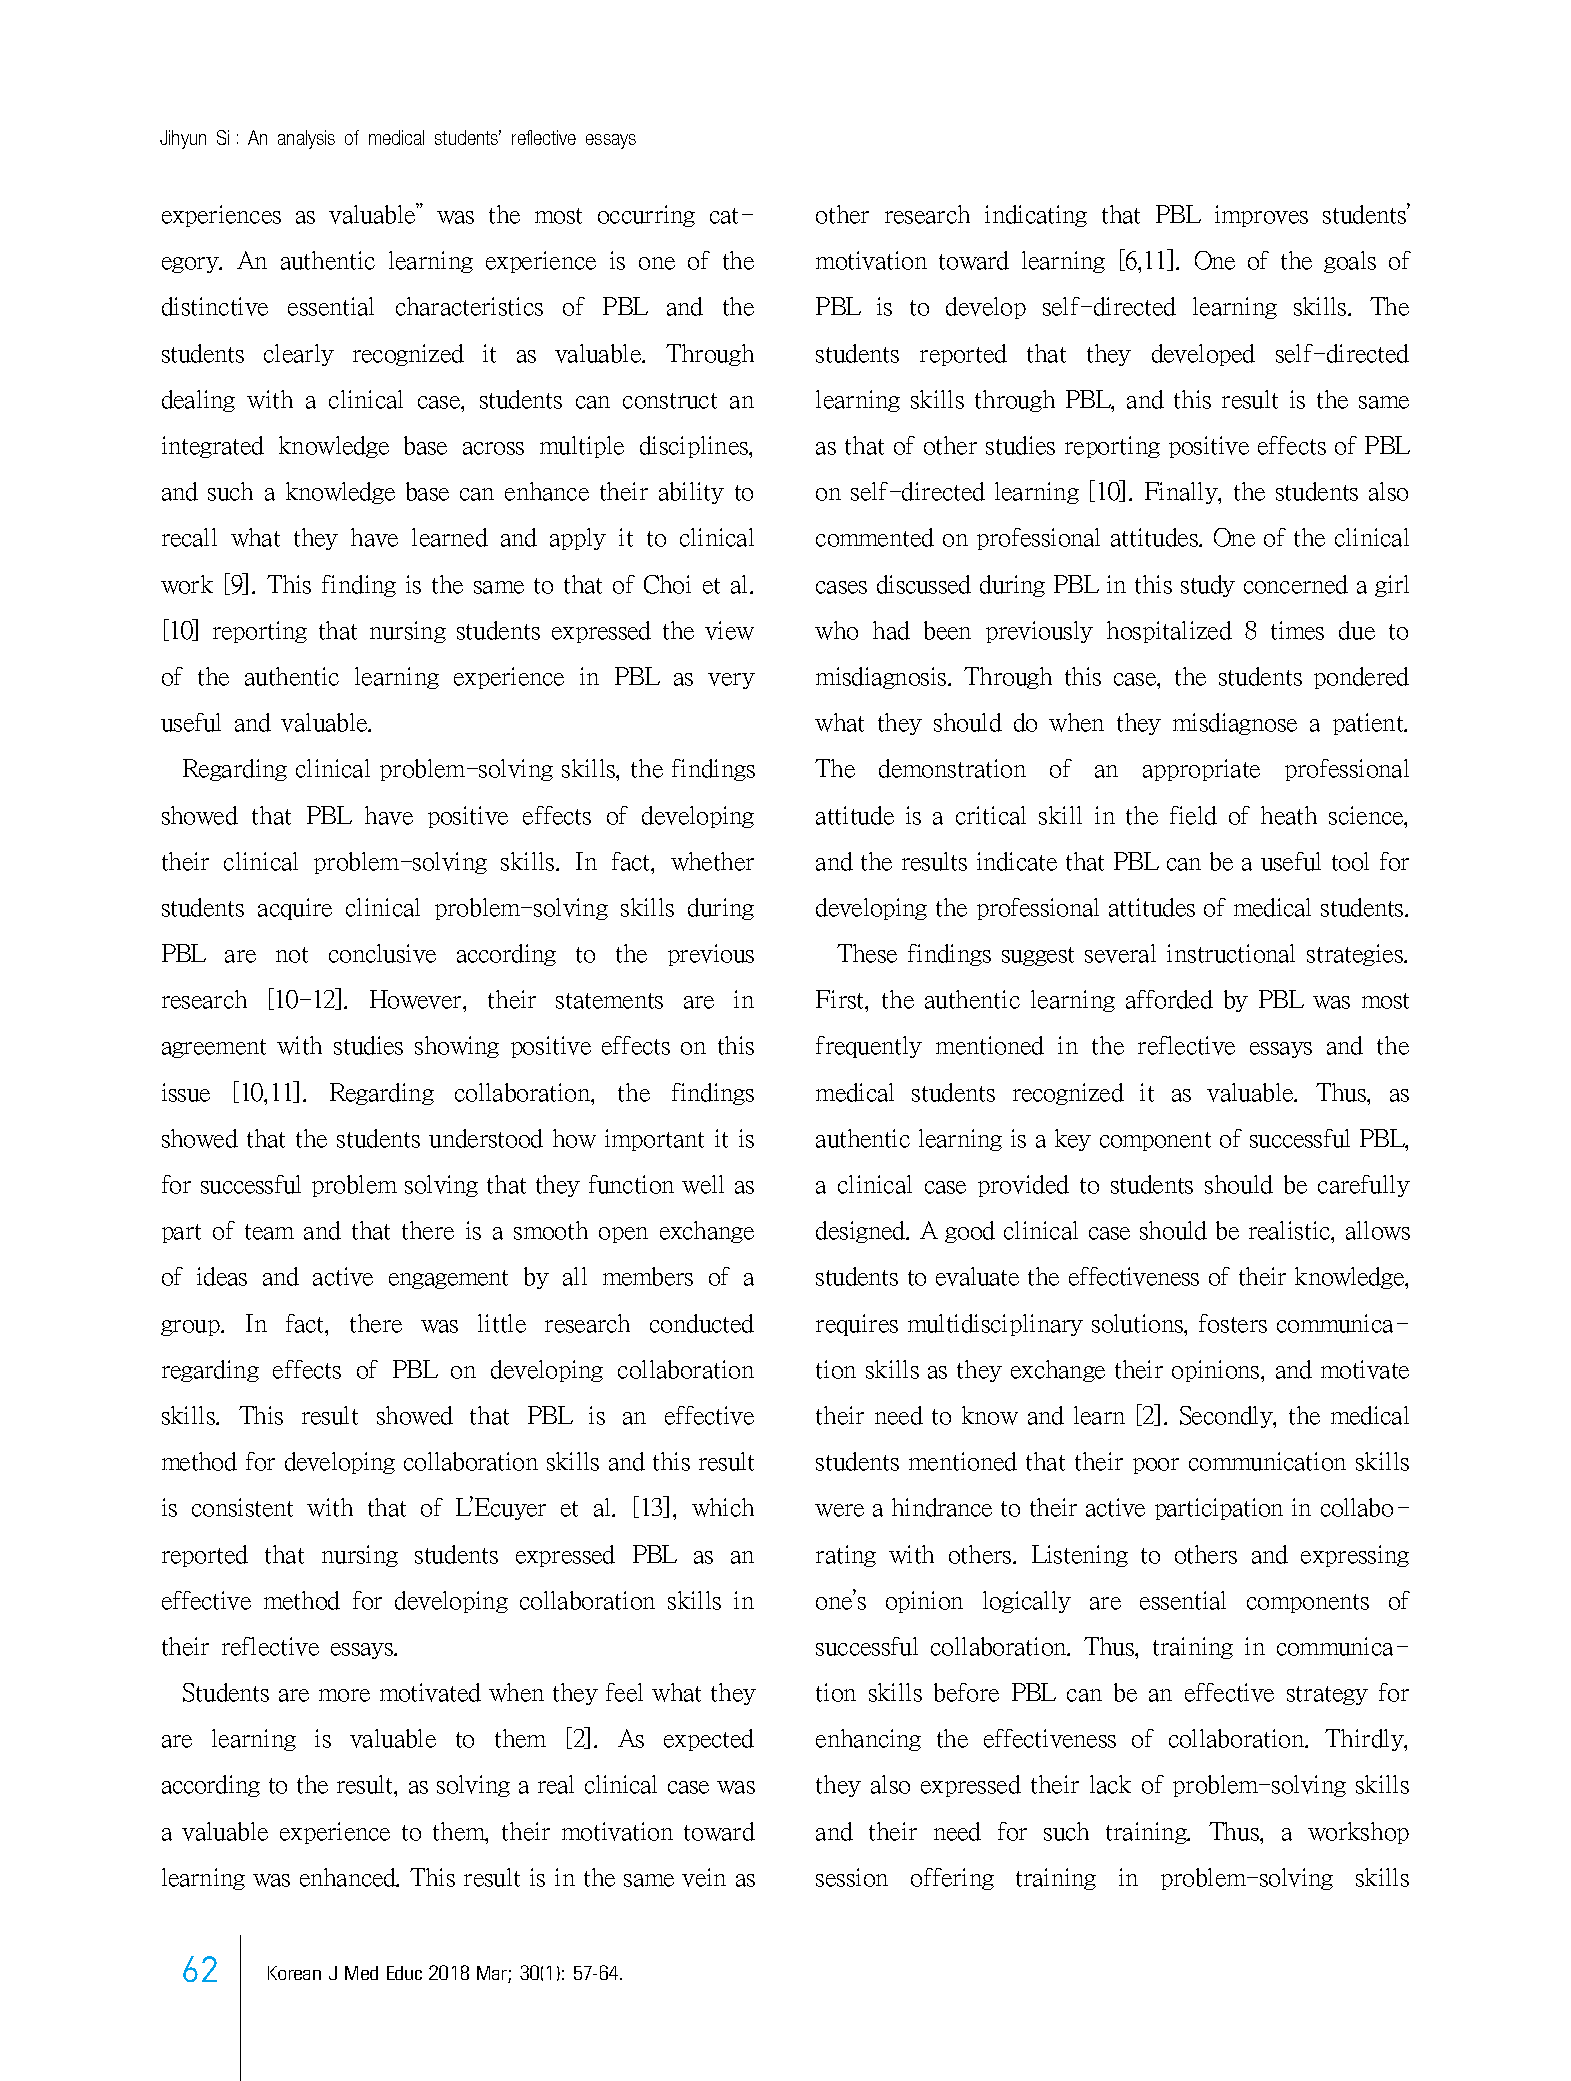  I want to click on improves, so click(1261, 216).
